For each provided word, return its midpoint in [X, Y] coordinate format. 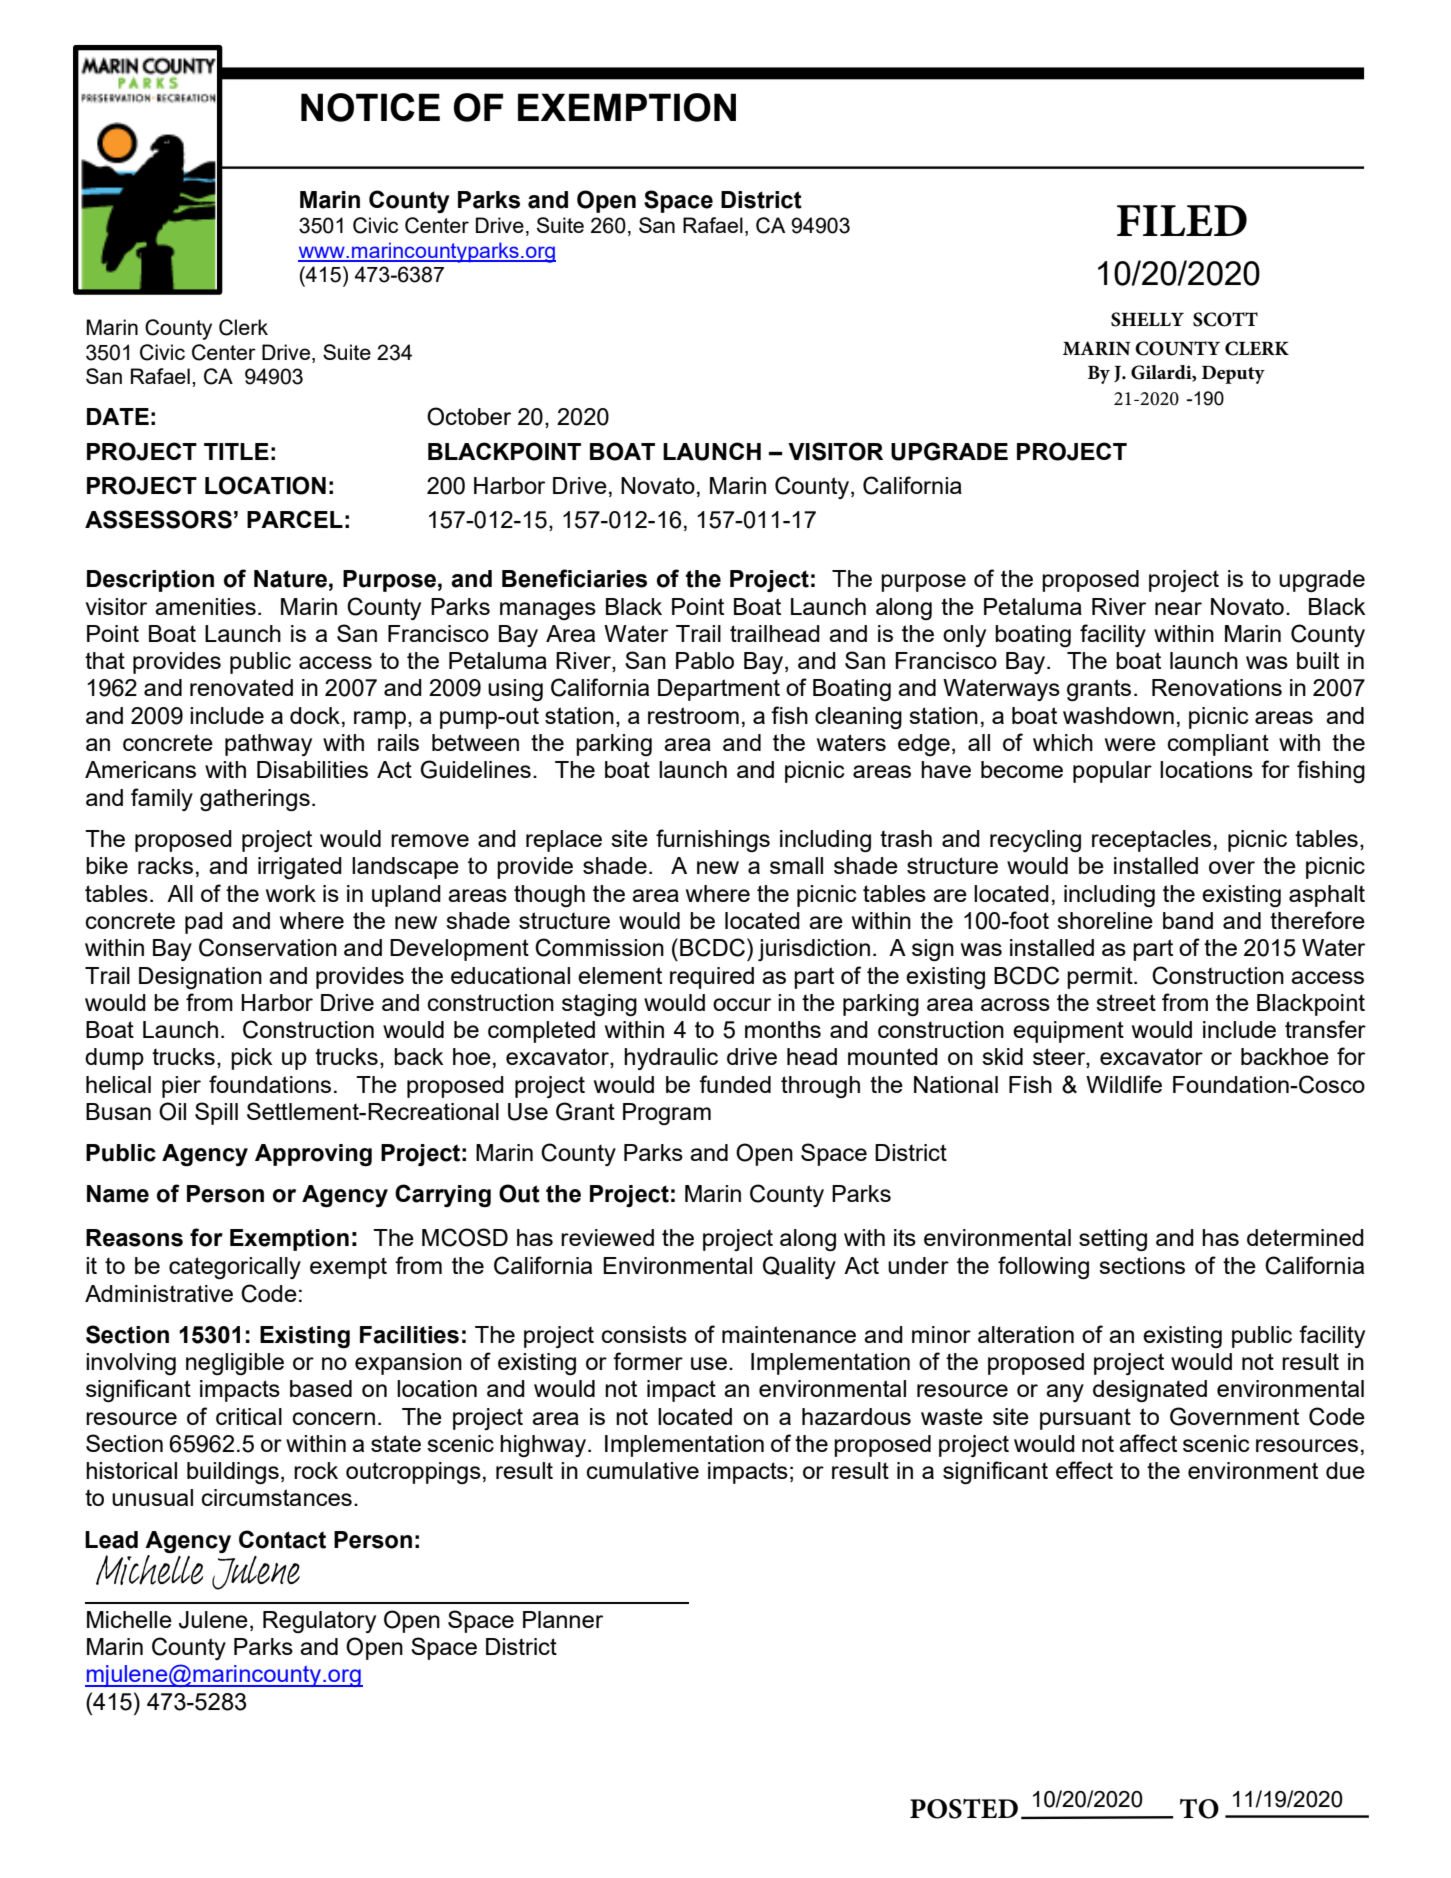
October [469, 416]
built [1318, 660]
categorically [235, 1268]
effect [1084, 1470]
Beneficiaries [574, 578]
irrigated [300, 868]
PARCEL [295, 519]
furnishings [713, 840]
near [1178, 608]
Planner [563, 1619]
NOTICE [370, 107]
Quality [799, 1267]
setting [1113, 1240]
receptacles [1151, 841]
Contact [282, 1539]
